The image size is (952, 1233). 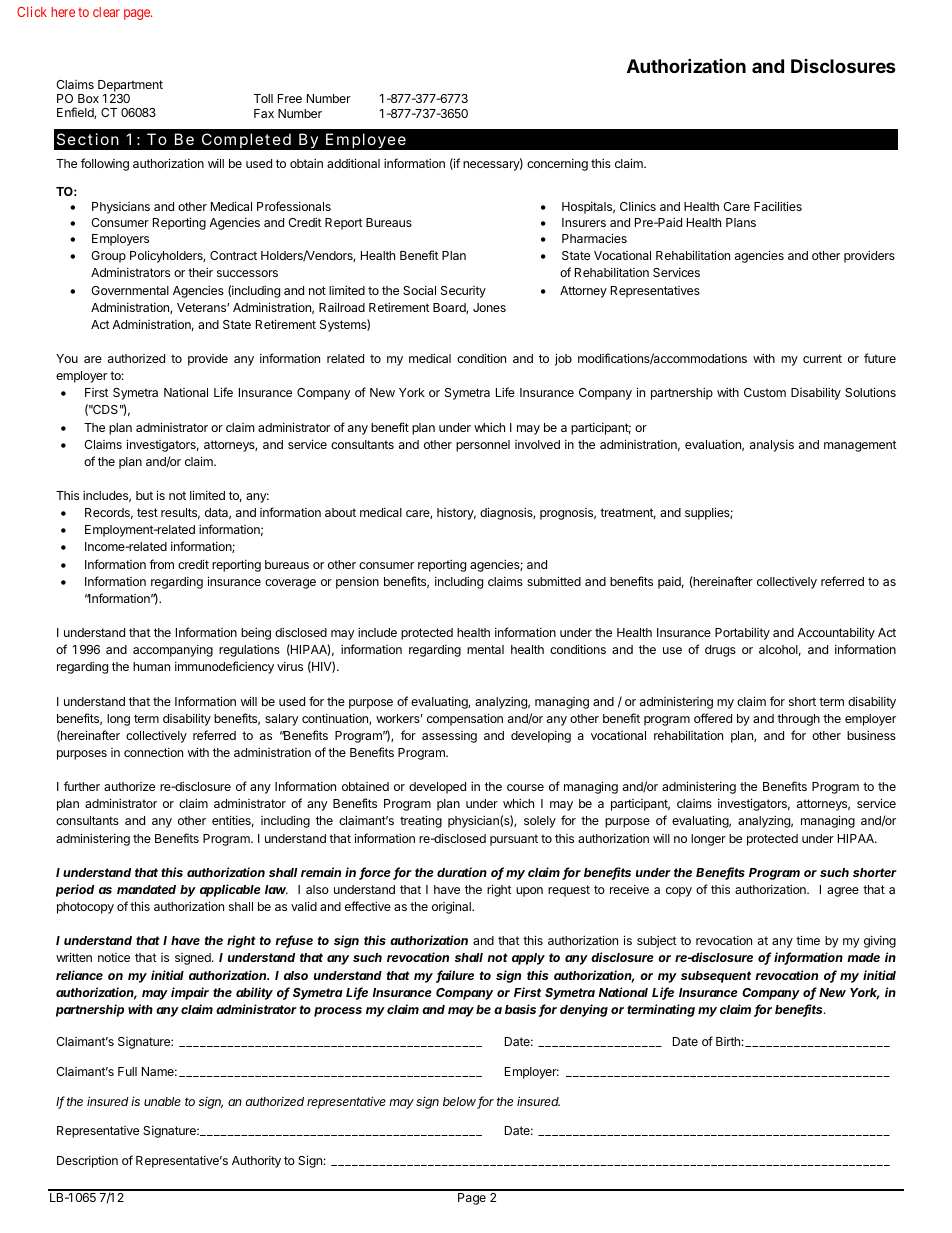 I want to click on applicable, so click(x=230, y=890).
